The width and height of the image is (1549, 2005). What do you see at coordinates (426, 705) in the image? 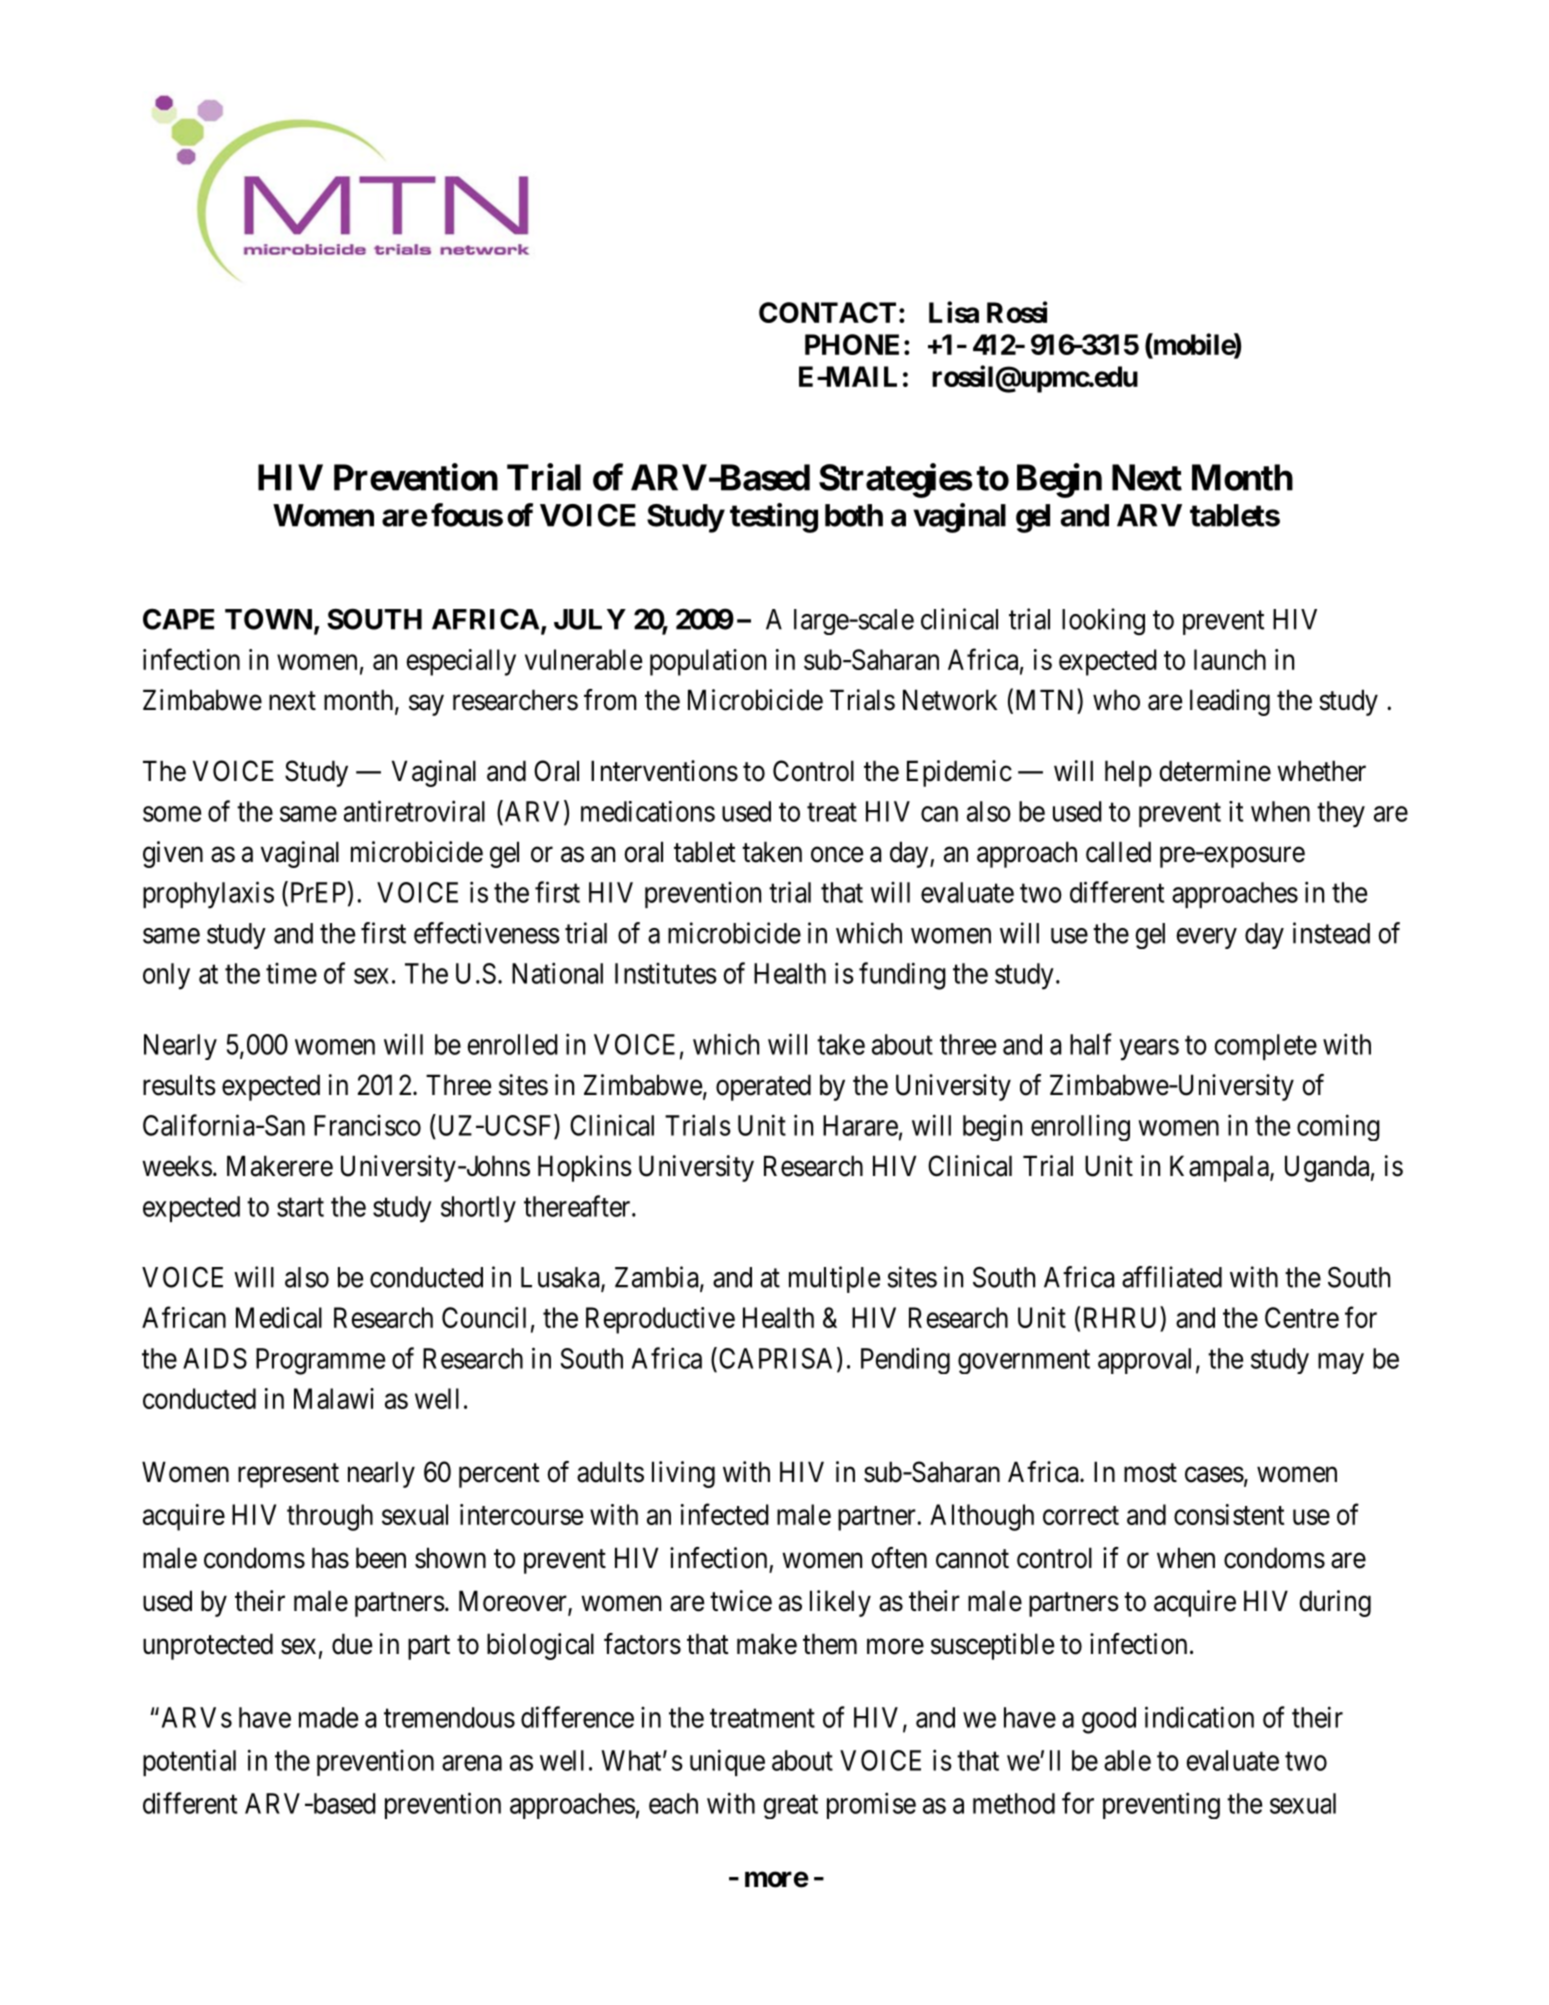
I see `say` at bounding box center [426, 705].
